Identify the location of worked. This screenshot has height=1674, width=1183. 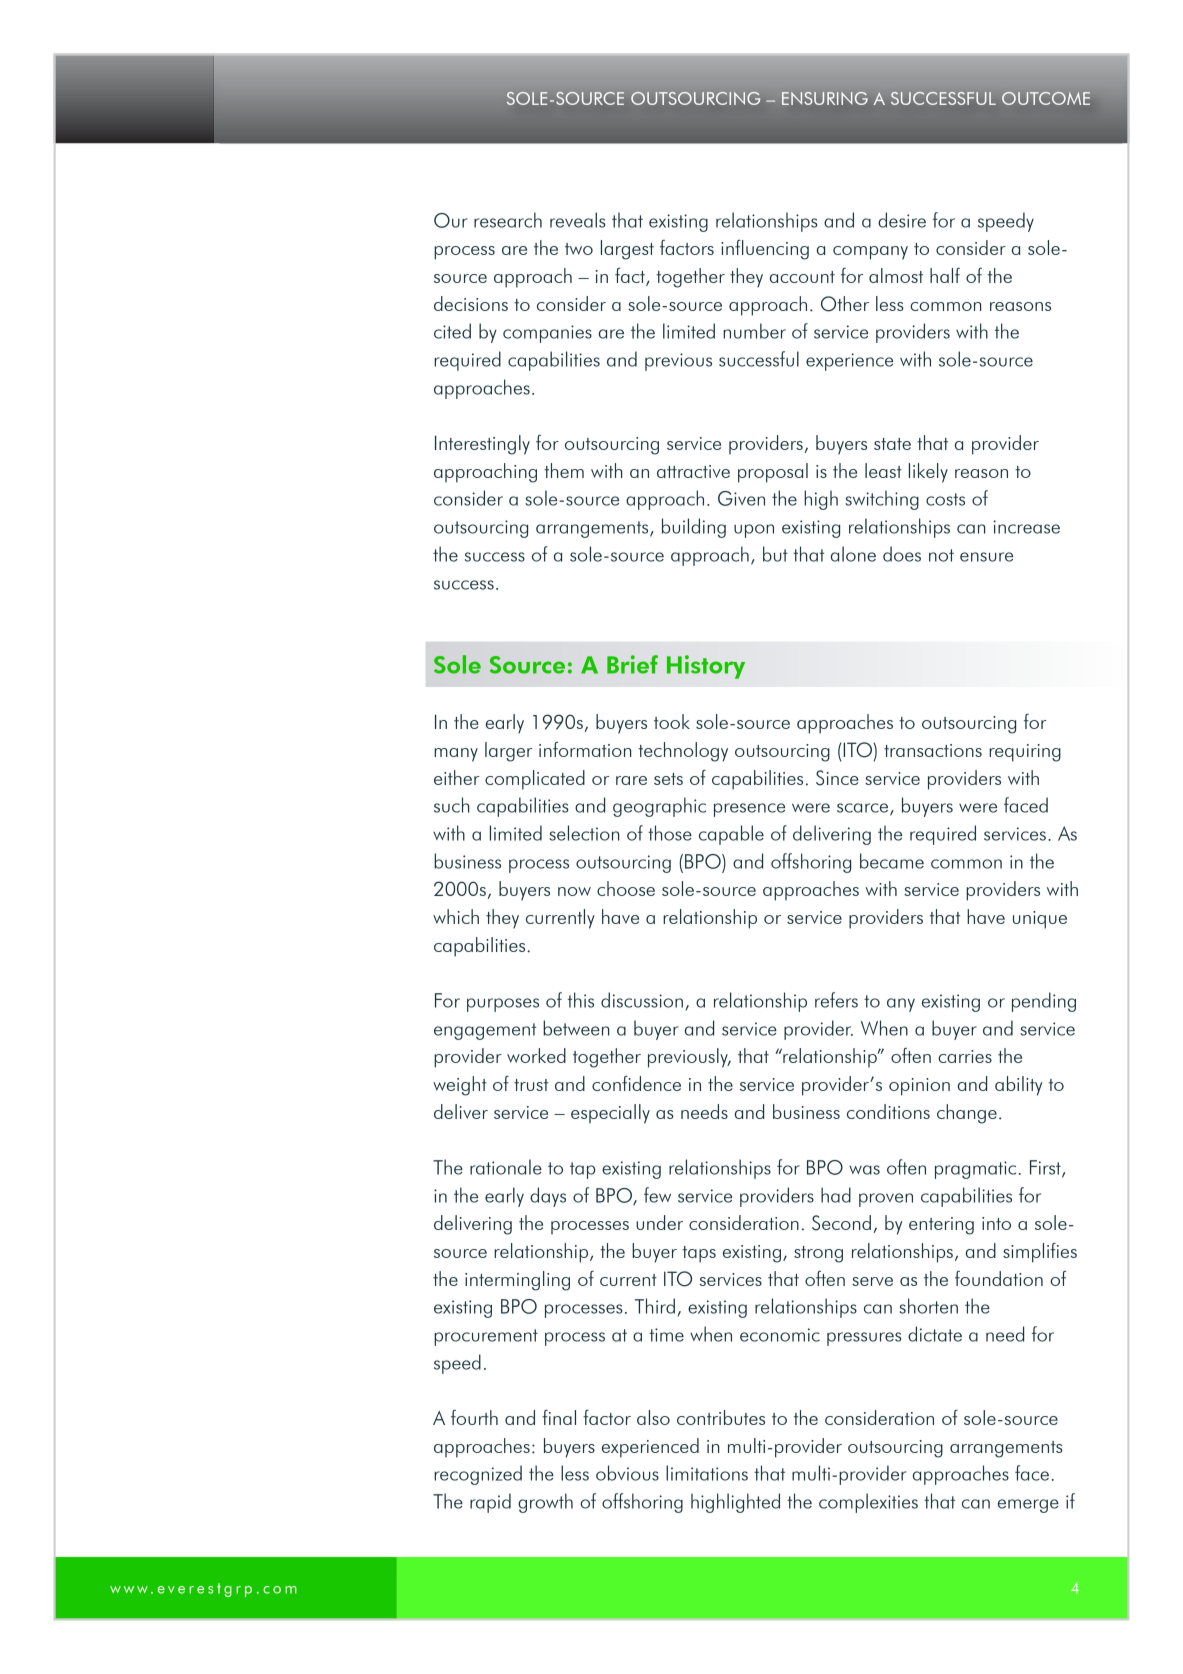
(536, 1055).
